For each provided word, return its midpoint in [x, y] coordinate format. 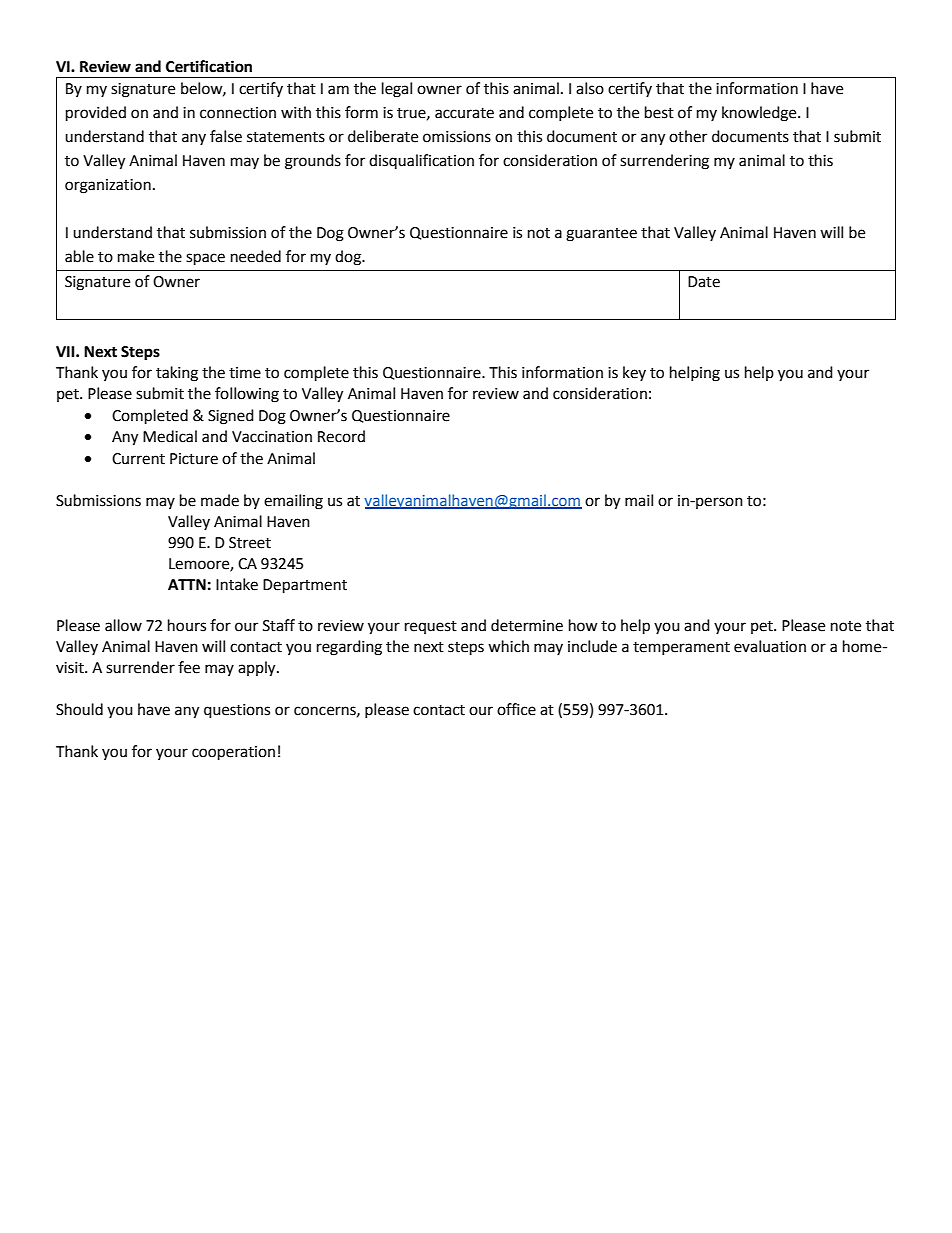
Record [341, 436]
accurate [464, 113]
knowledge [760, 114]
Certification [209, 66]
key [634, 373]
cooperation [233, 753]
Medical [170, 436]
